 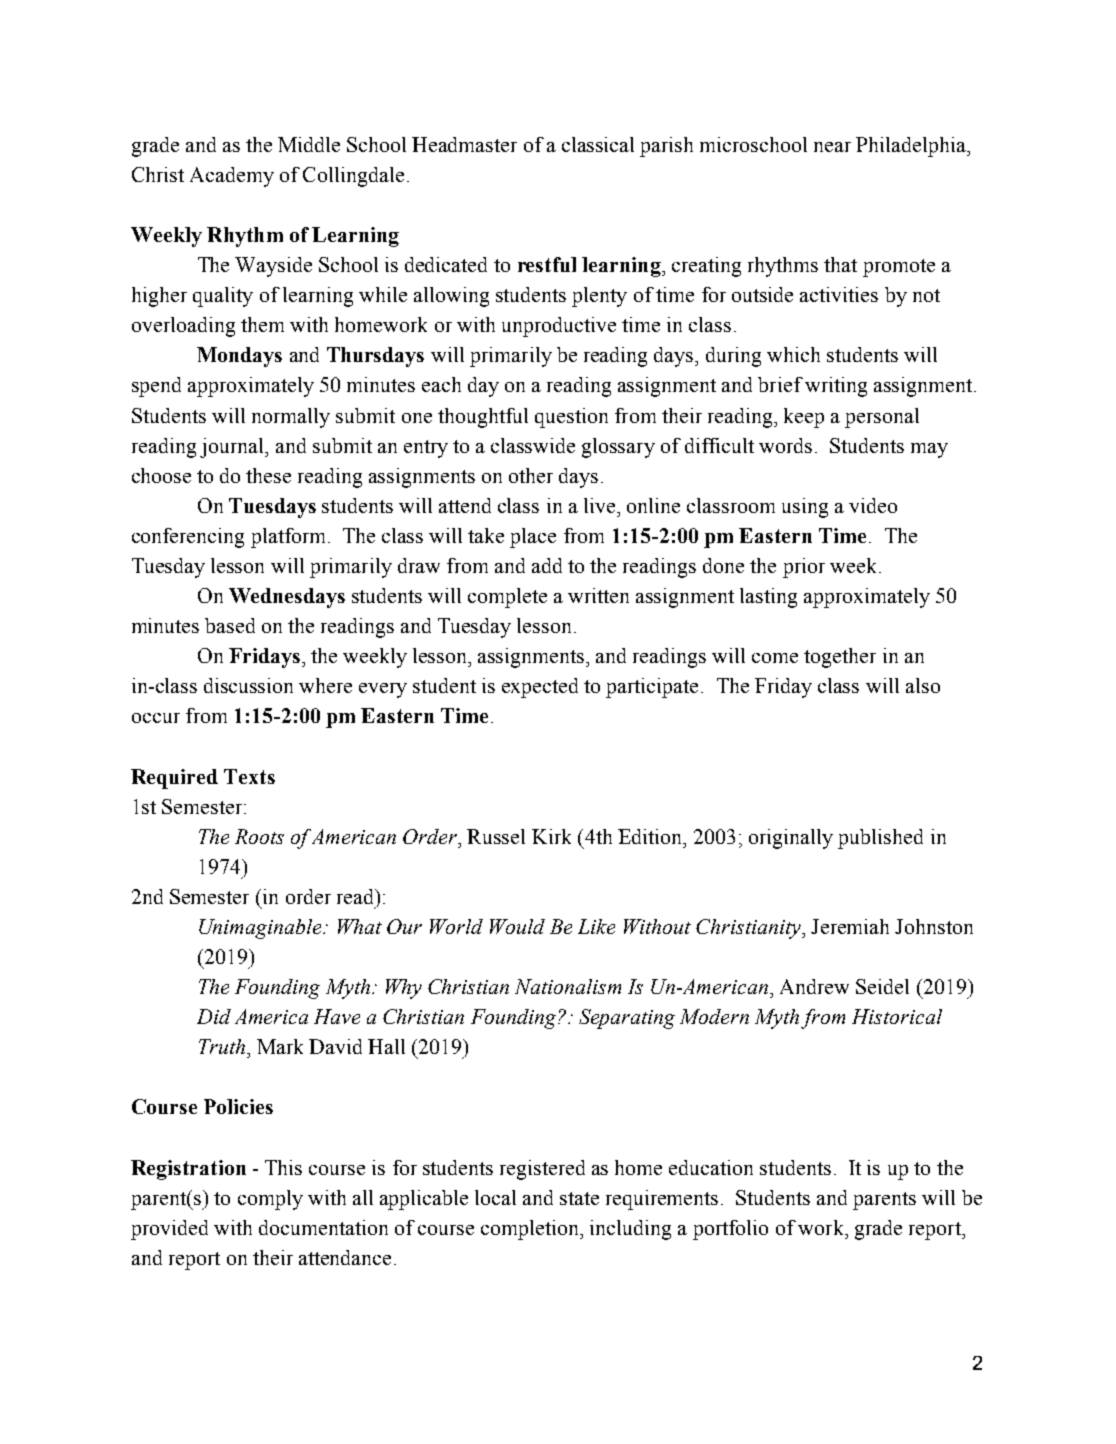 What do you see at coordinates (540, 688) in the image?
I see `expected` at bounding box center [540, 688].
